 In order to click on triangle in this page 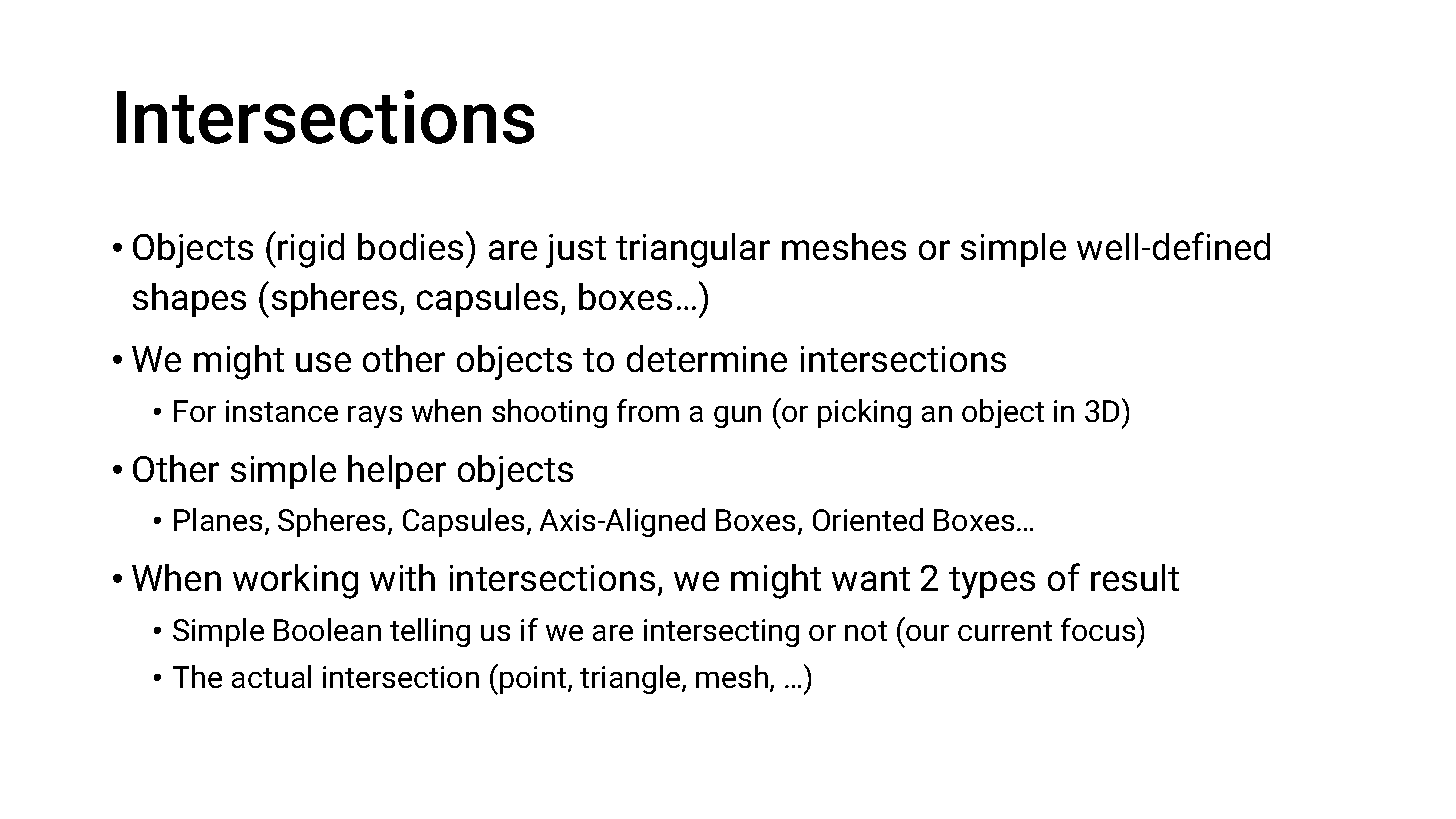, I will do `click(631, 679)`.
